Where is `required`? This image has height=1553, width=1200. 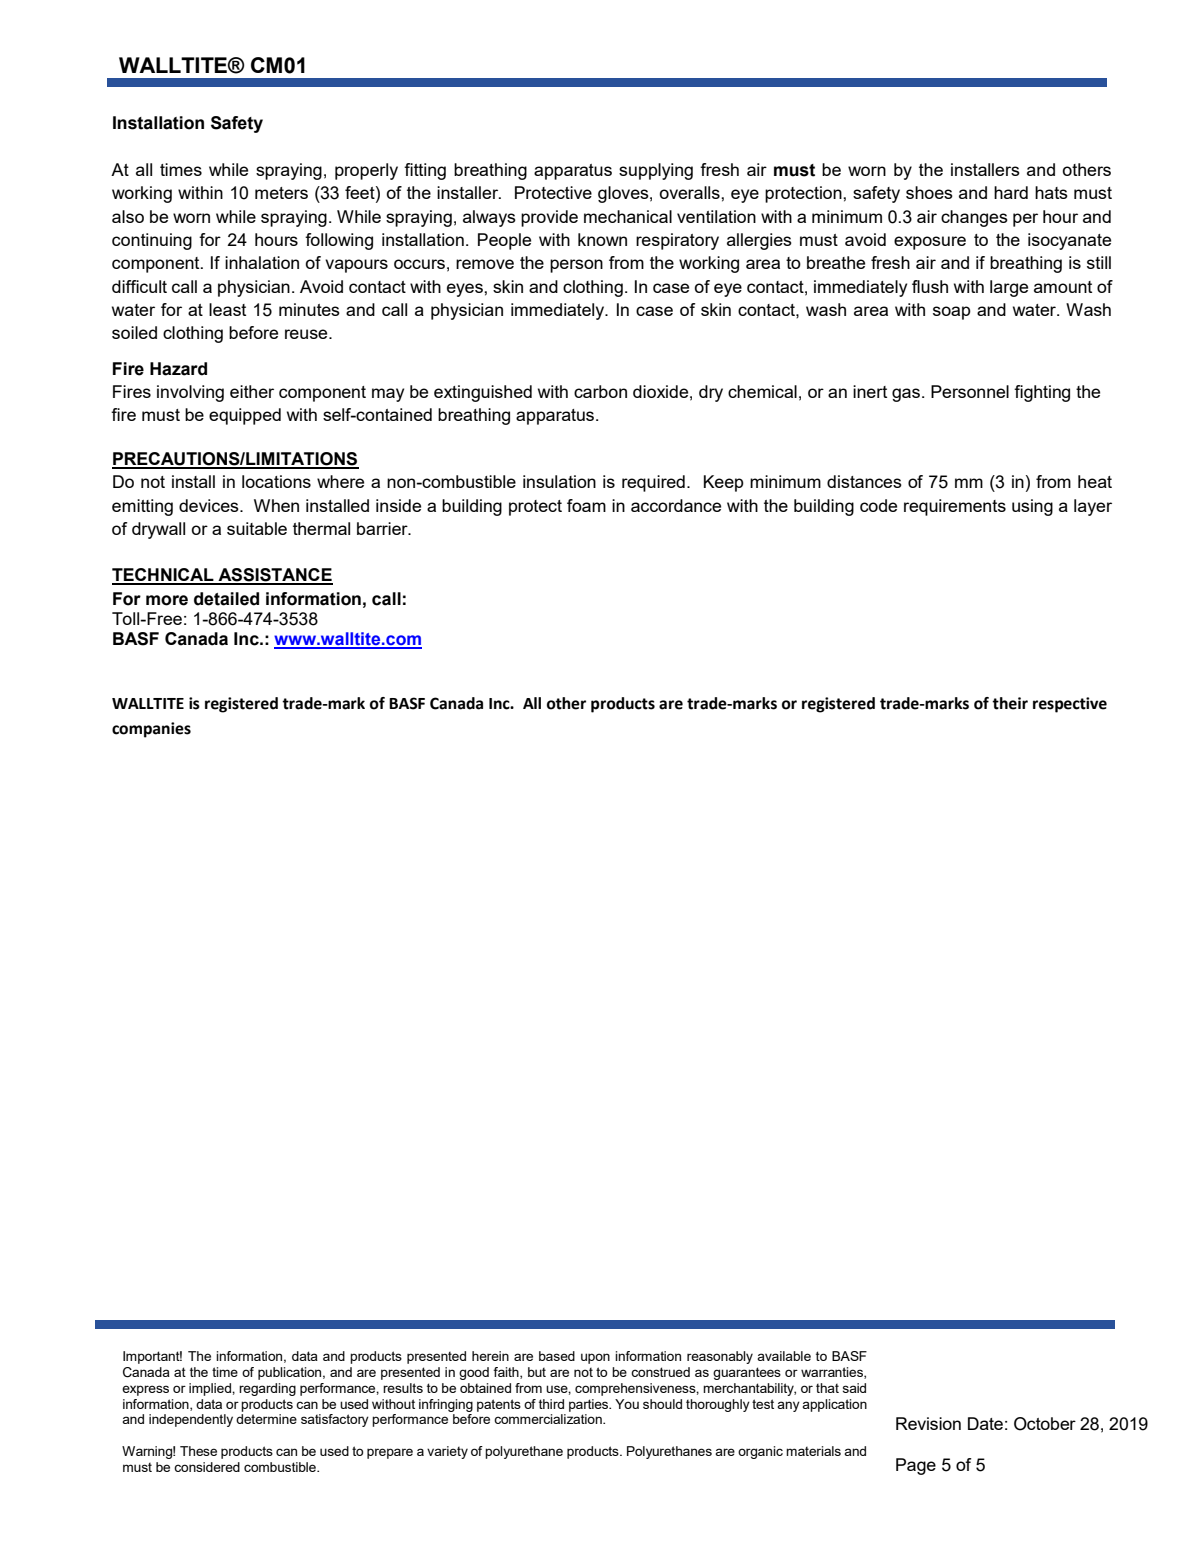
required is located at coordinates (653, 483).
